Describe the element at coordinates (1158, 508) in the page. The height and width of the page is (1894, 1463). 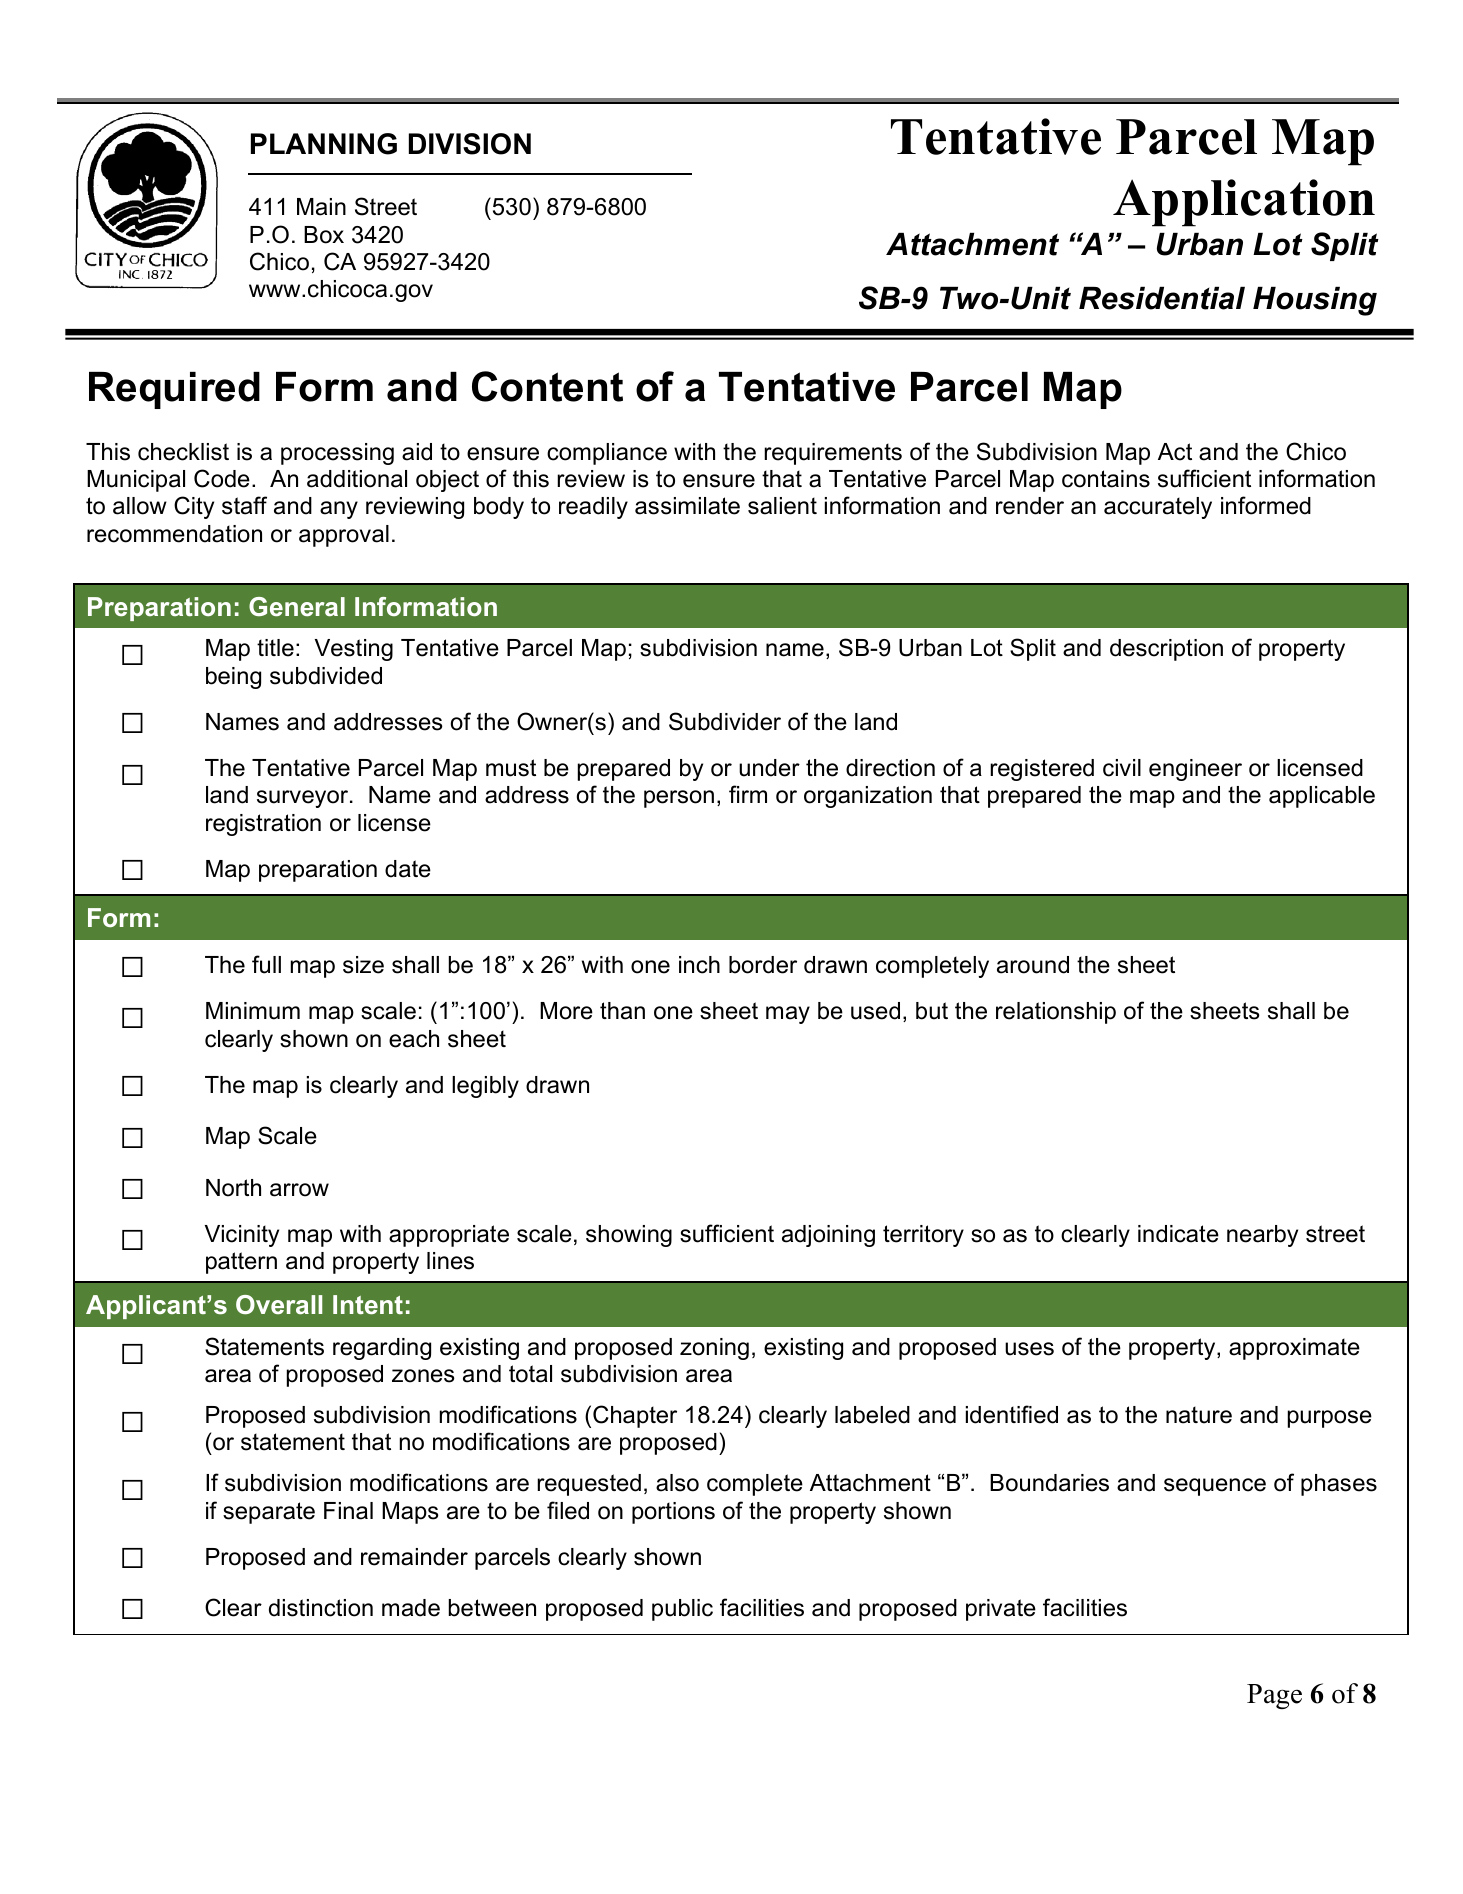
I see `accurately` at that location.
